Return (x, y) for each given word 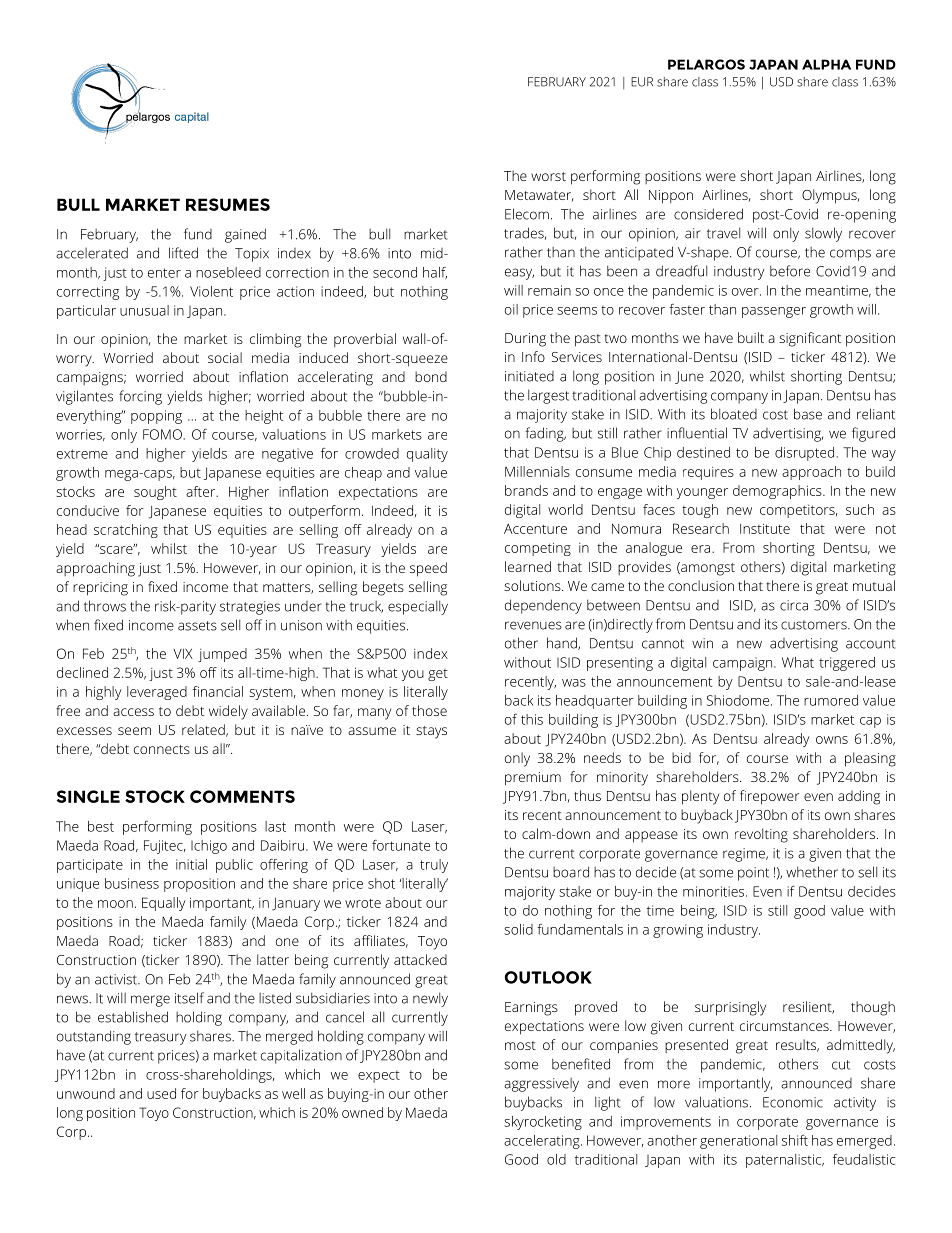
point (753, 874)
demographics (778, 492)
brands (526, 490)
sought (155, 493)
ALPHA (826, 64)
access (133, 712)
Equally (164, 904)
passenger (774, 312)
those (429, 710)
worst (548, 176)
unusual (144, 310)
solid (518, 929)
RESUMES (228, 204)
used (161, 1093)
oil (511, 309)
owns (832, 740)
